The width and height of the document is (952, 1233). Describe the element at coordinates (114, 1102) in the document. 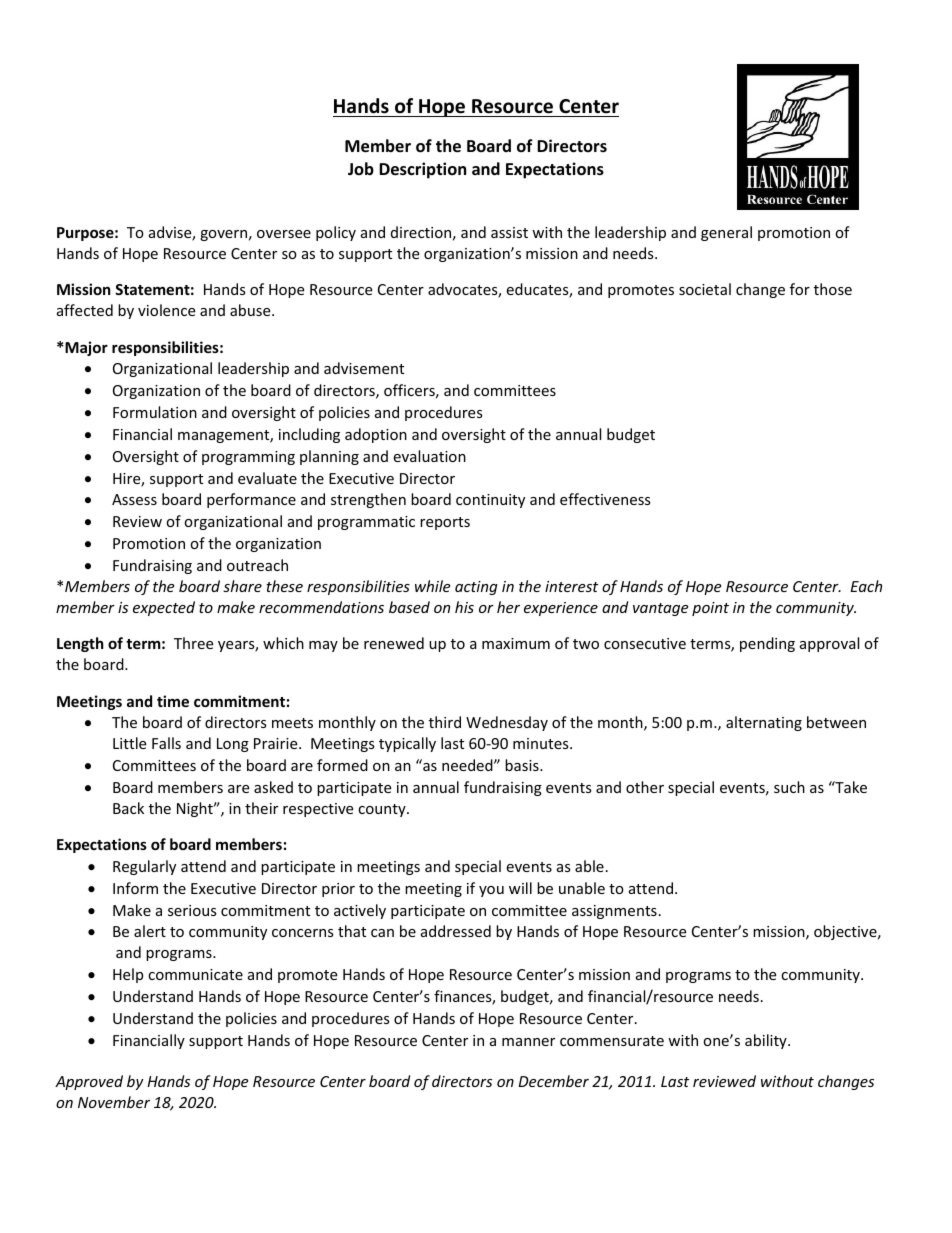

I see `November` at that location.
